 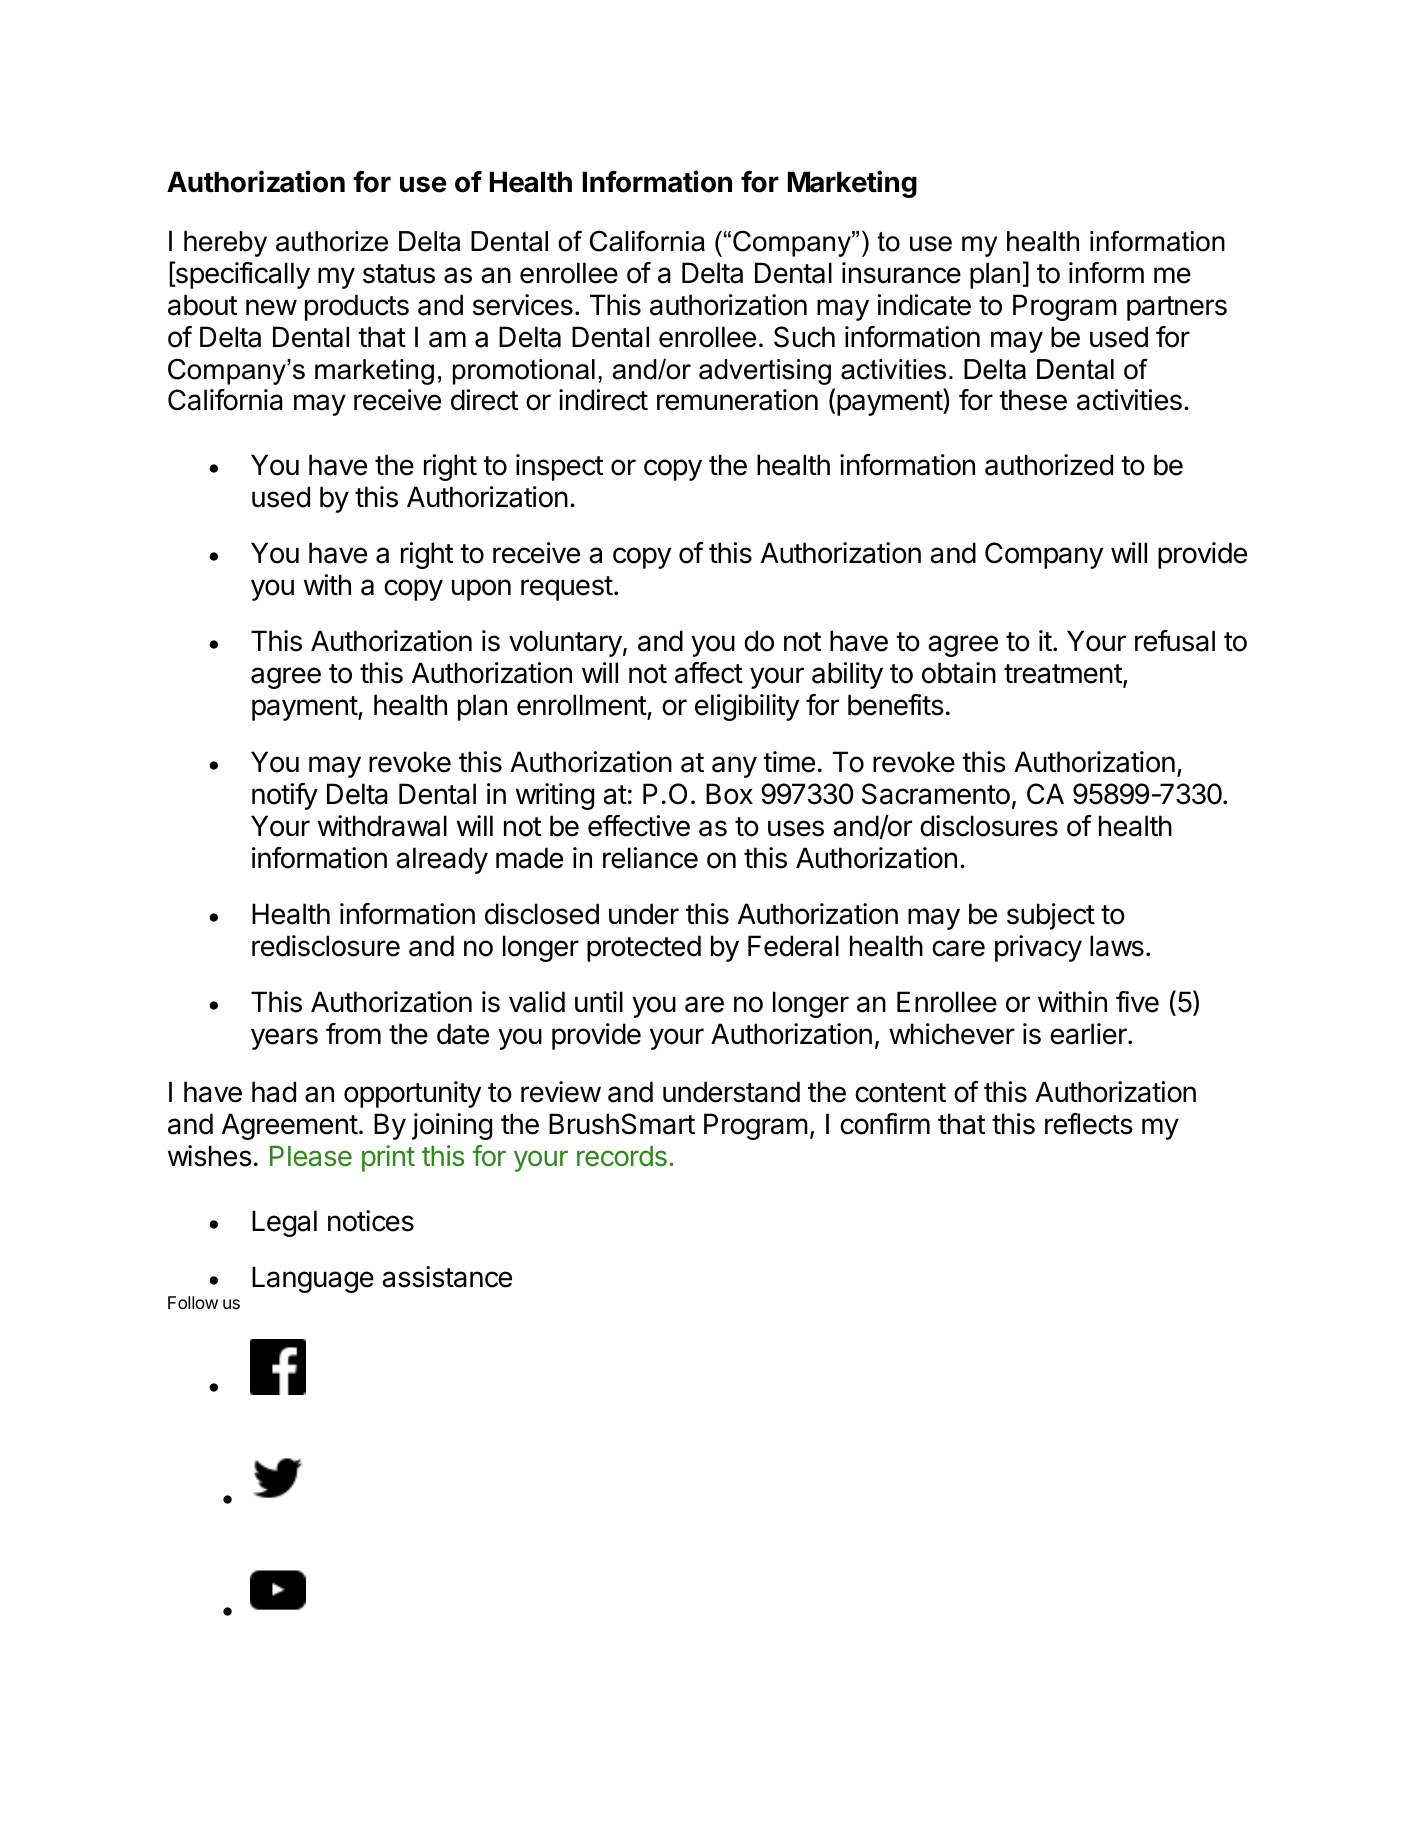 What do you see at coordinates (1038, 948) in the document?
I see `privacy` at bounding box center [1038, 948].
